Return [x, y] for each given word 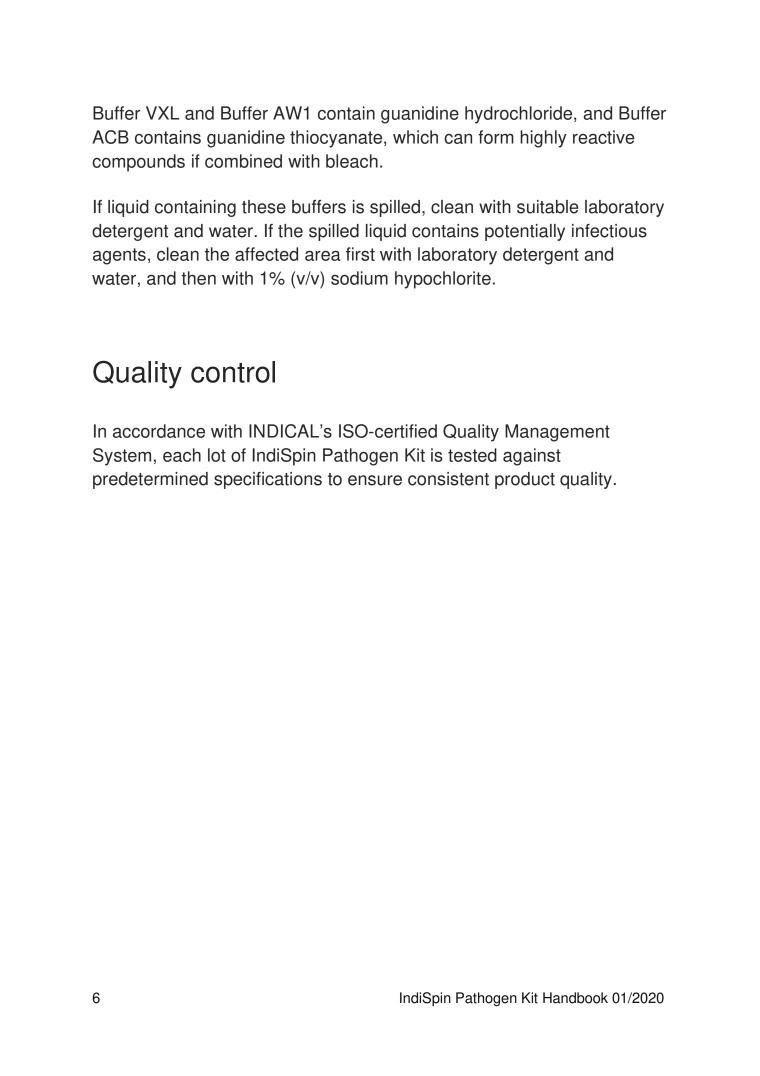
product [525, 480]
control [233, 372]
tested [472, 455]
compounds [138, 163]
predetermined [150, 480]
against [532, 457]
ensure [375, 480]
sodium [359, 278]
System [122, 457]
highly [543, 139]
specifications [268, 480]
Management [557, 433]
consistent [448, 479]
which [415, 137]
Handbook [575, 998]
